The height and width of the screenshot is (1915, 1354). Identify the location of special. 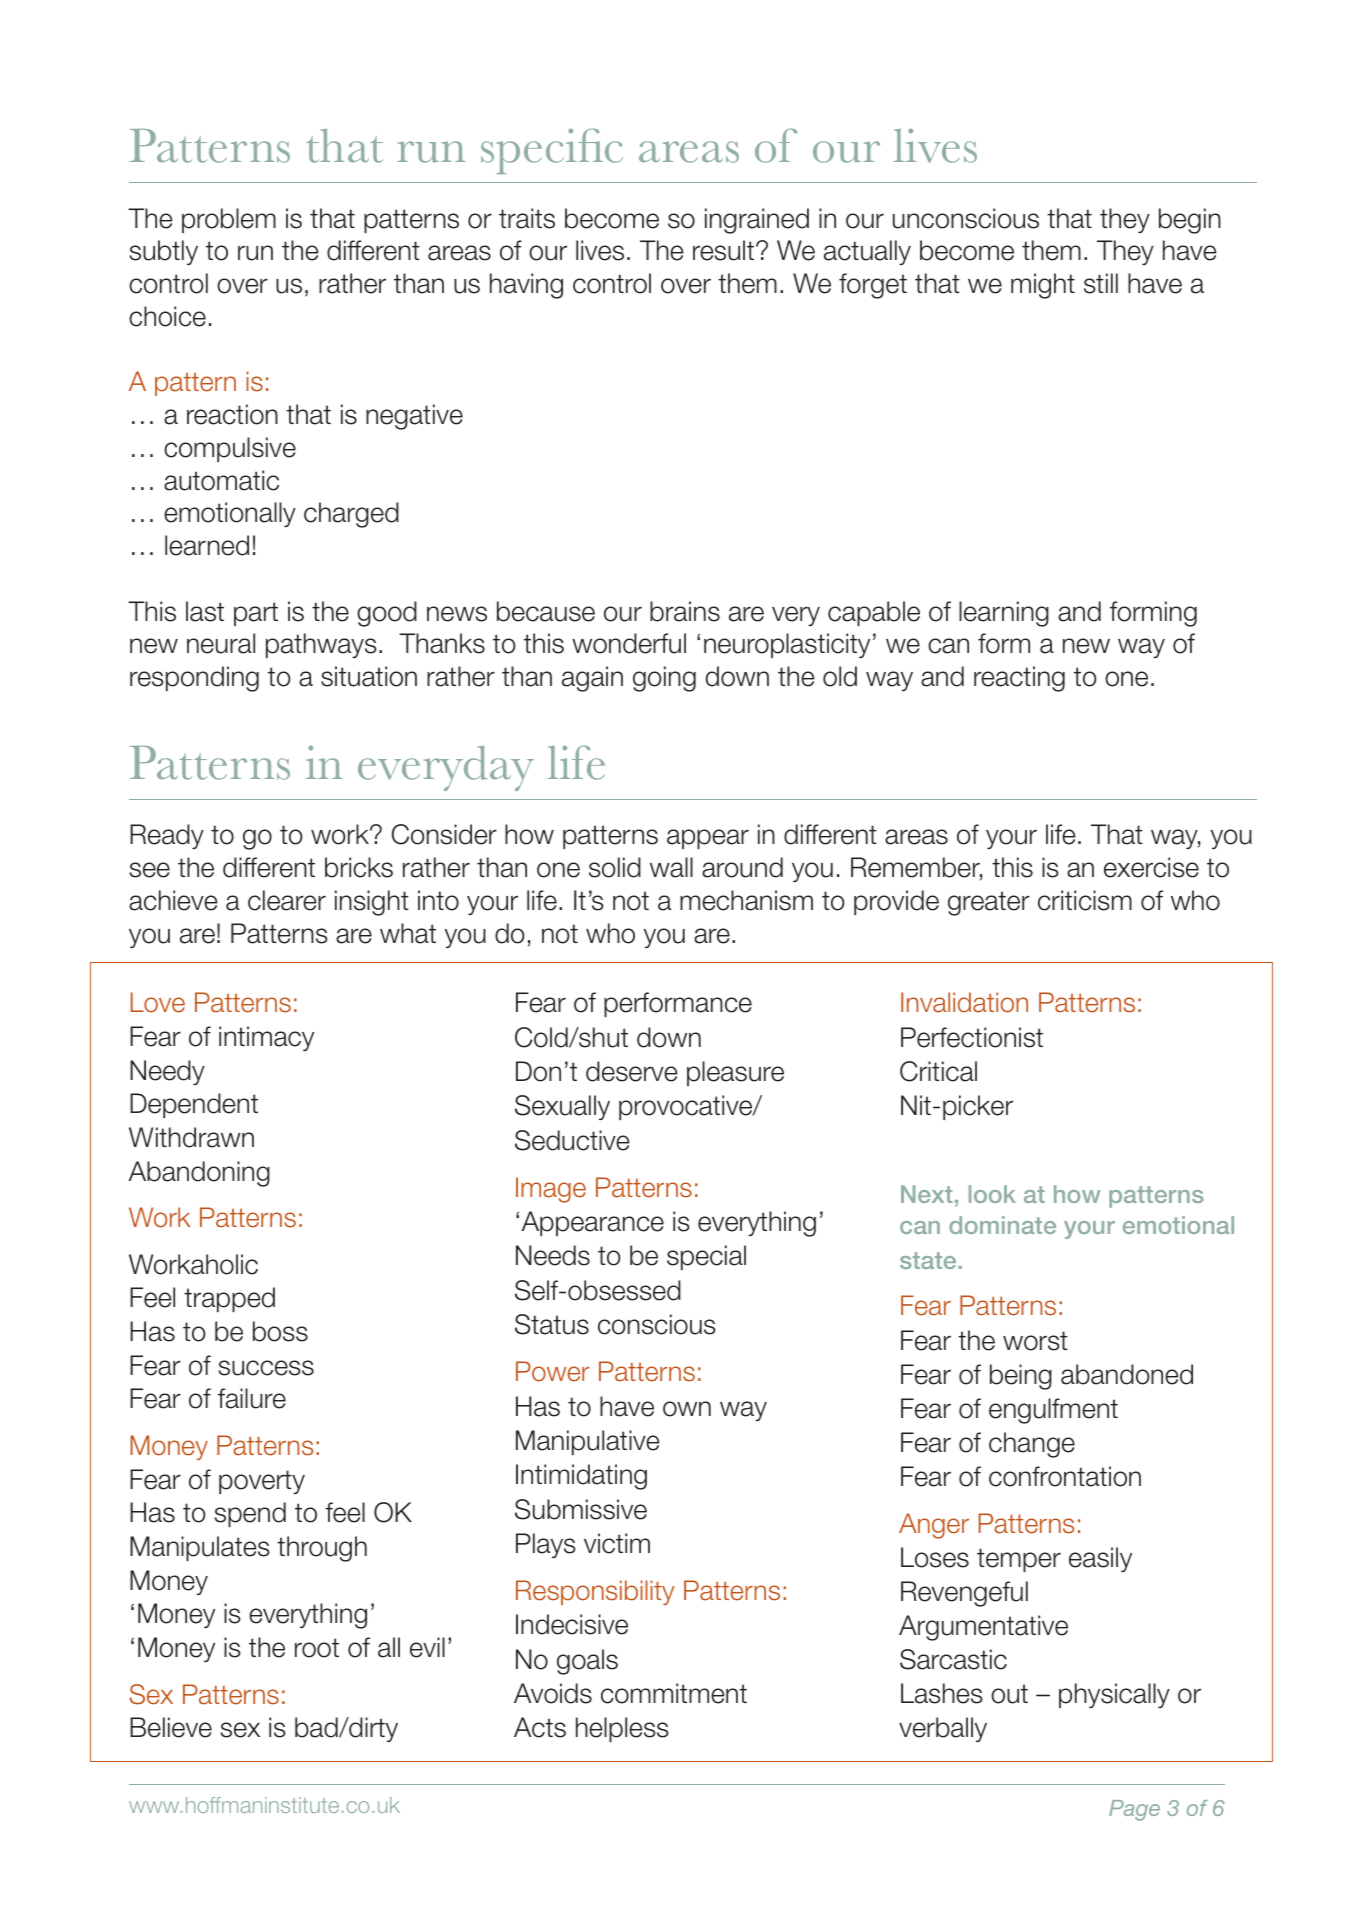
(706, 1257).
